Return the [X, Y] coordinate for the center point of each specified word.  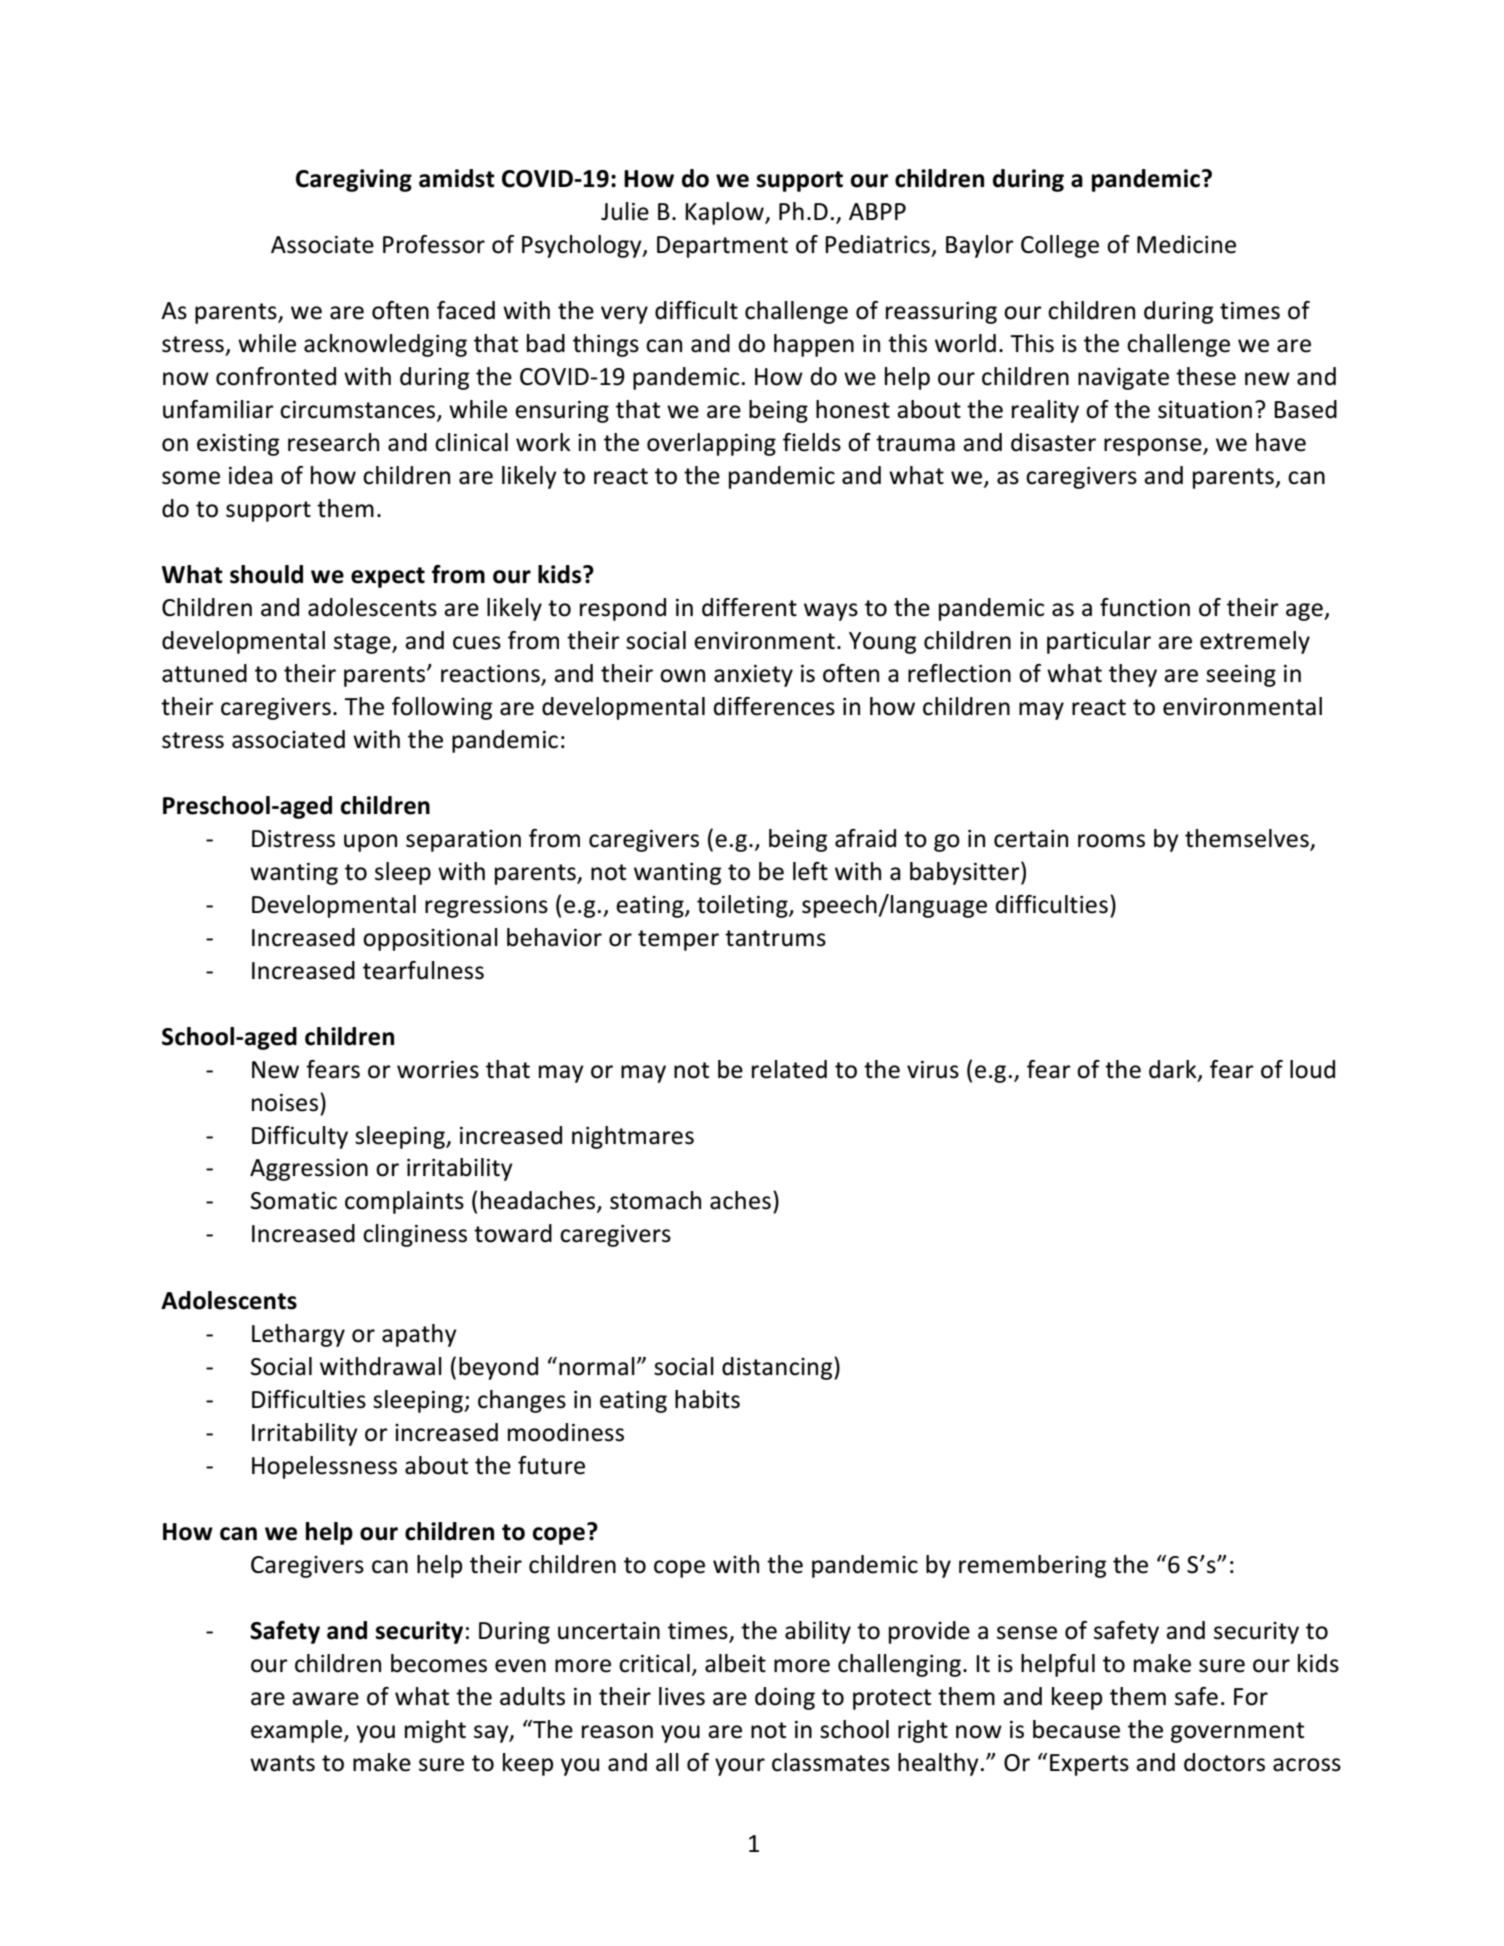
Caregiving [354, 180]
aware [325, 1699]
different [749, 607]
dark [1174, 1070]
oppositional [430, 939]
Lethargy [298, 1335]
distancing [778, 1368]
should [266, 574]
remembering [1032, 1566]
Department [722, 247]
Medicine [1186, 244]
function [1145, 607]
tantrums [775, 938]
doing [785, 1698]
